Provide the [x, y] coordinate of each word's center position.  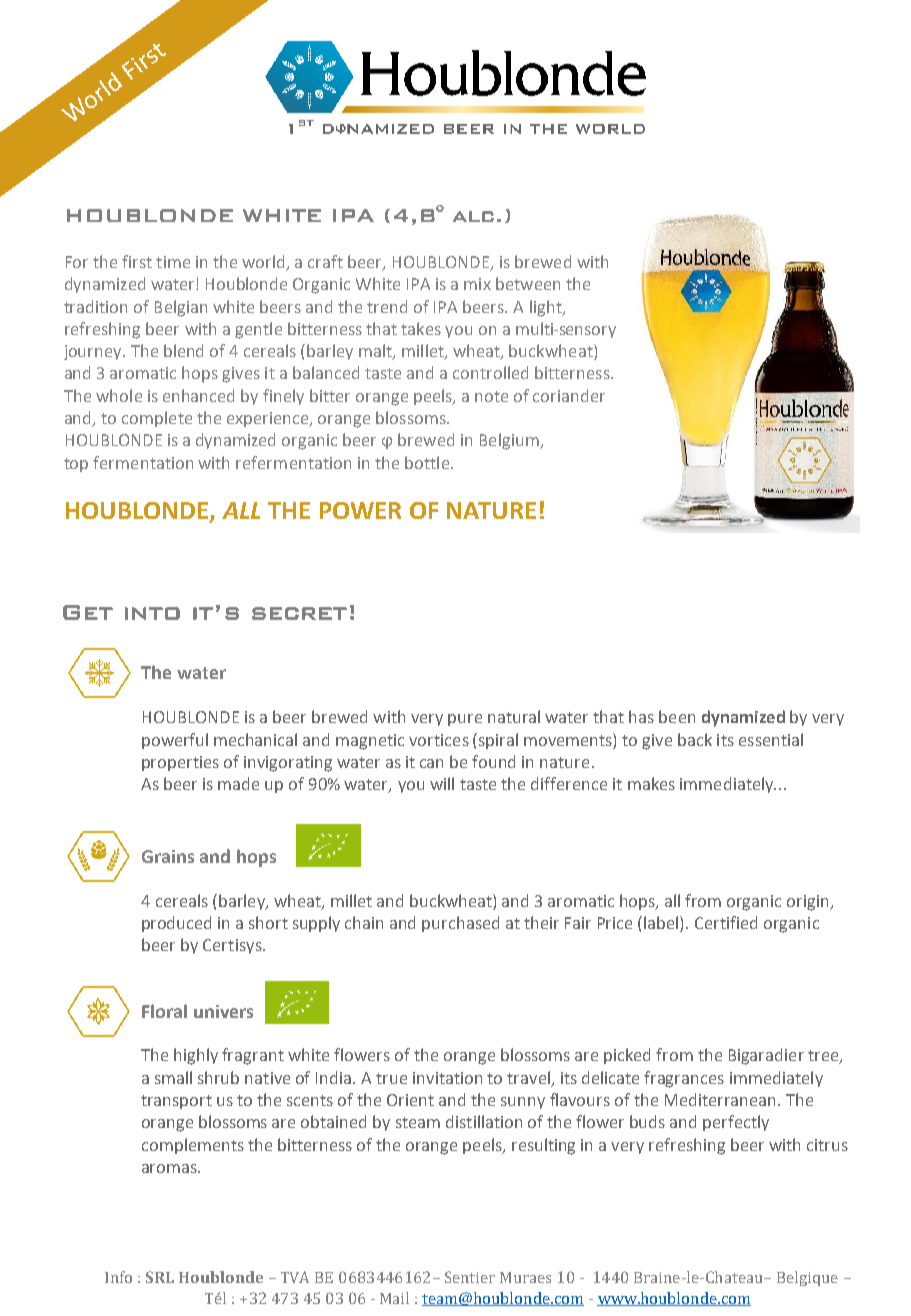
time [173, 262]
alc [473, 216]
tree [824, 1057]
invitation [447, 1078]
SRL [160, 1277]
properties [180, 763]
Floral [164, 1011]
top [76, 465]
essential [771, 739]
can [431, 763]
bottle [427, 462]
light [547, 308]
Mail [394, 1298]
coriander [569, 395]
